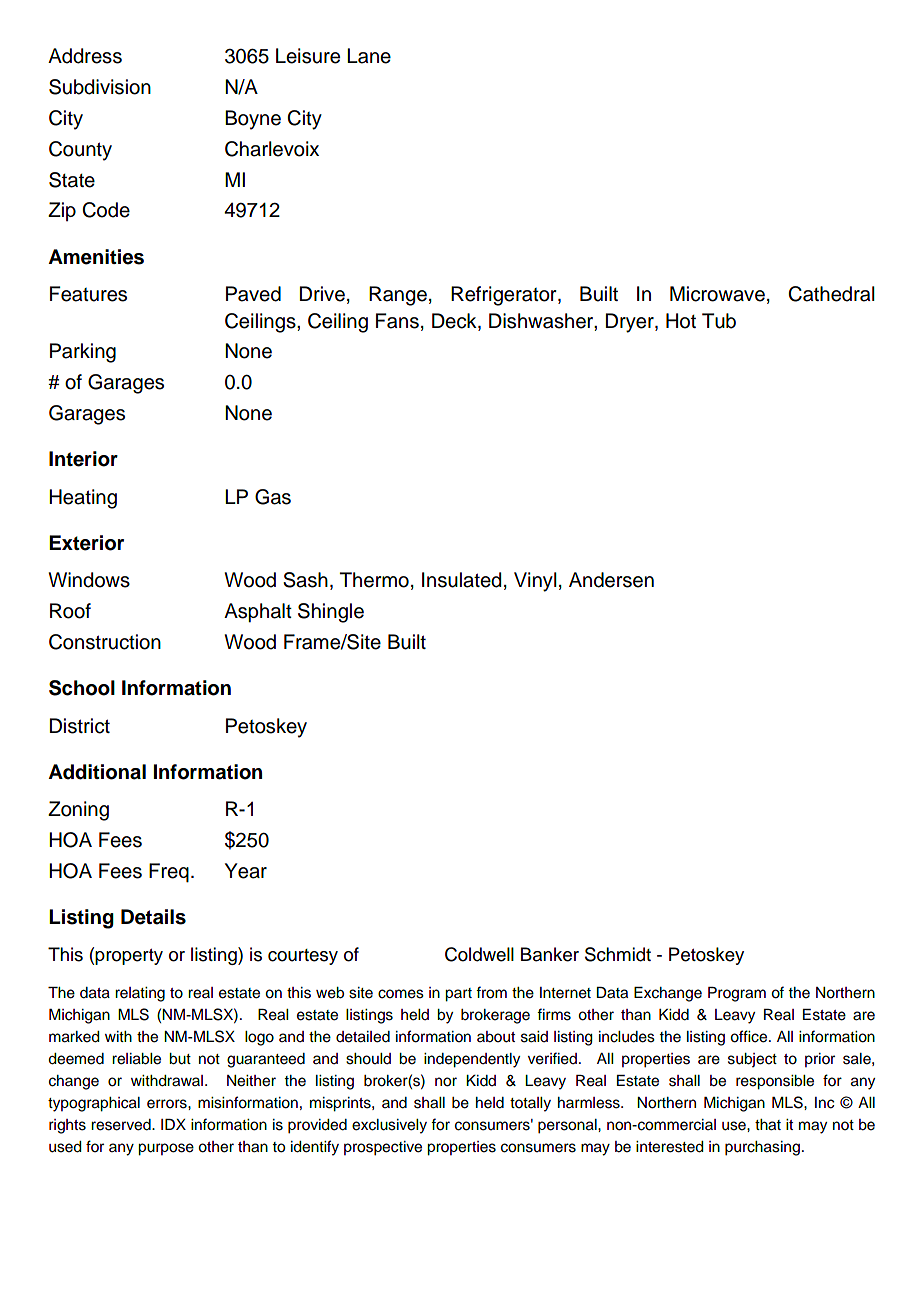  Describe the element at coordinates (169, 873) in the page. I see `Freq` at that location.
